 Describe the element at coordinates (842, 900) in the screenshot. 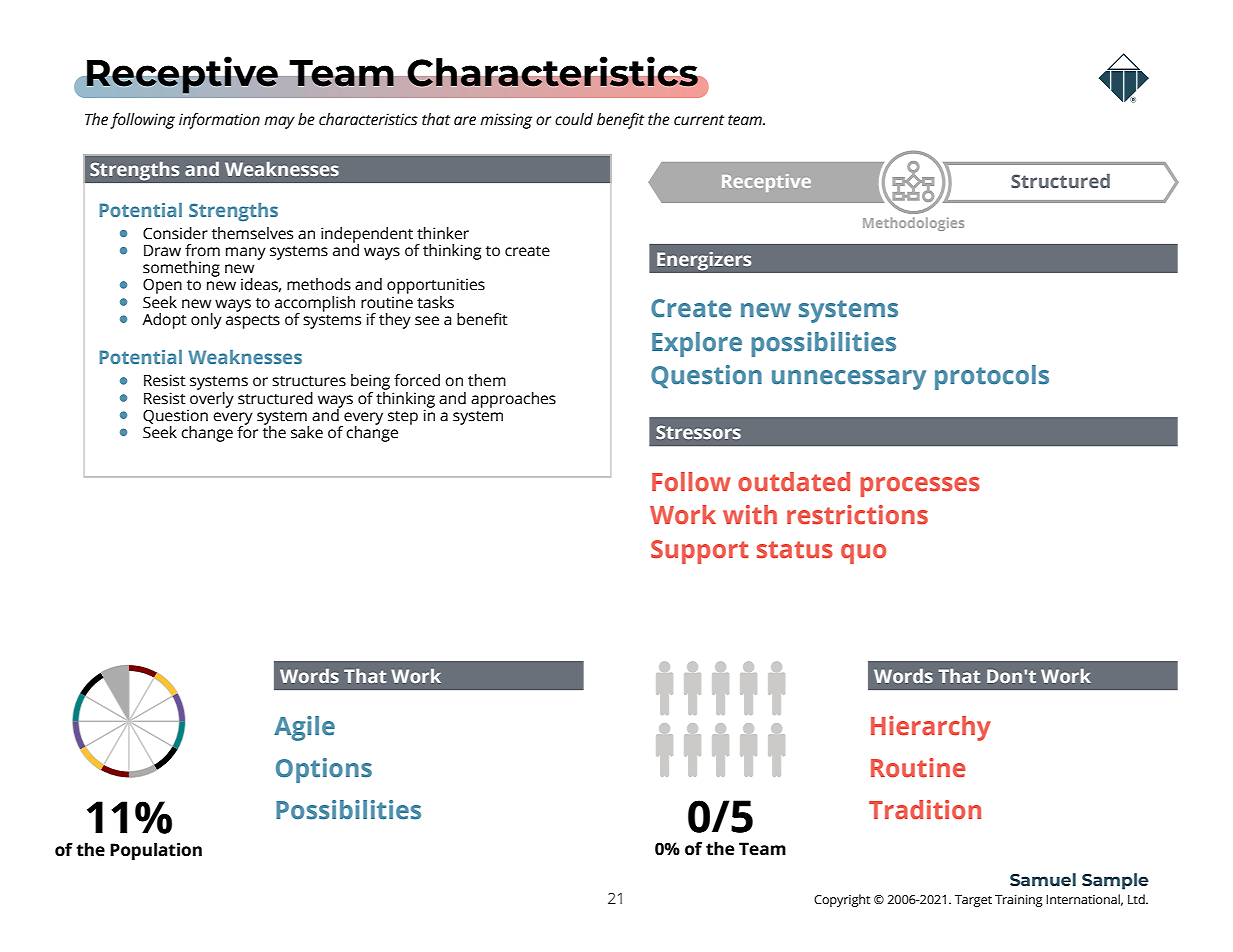

I see `Copyright` at that location.
